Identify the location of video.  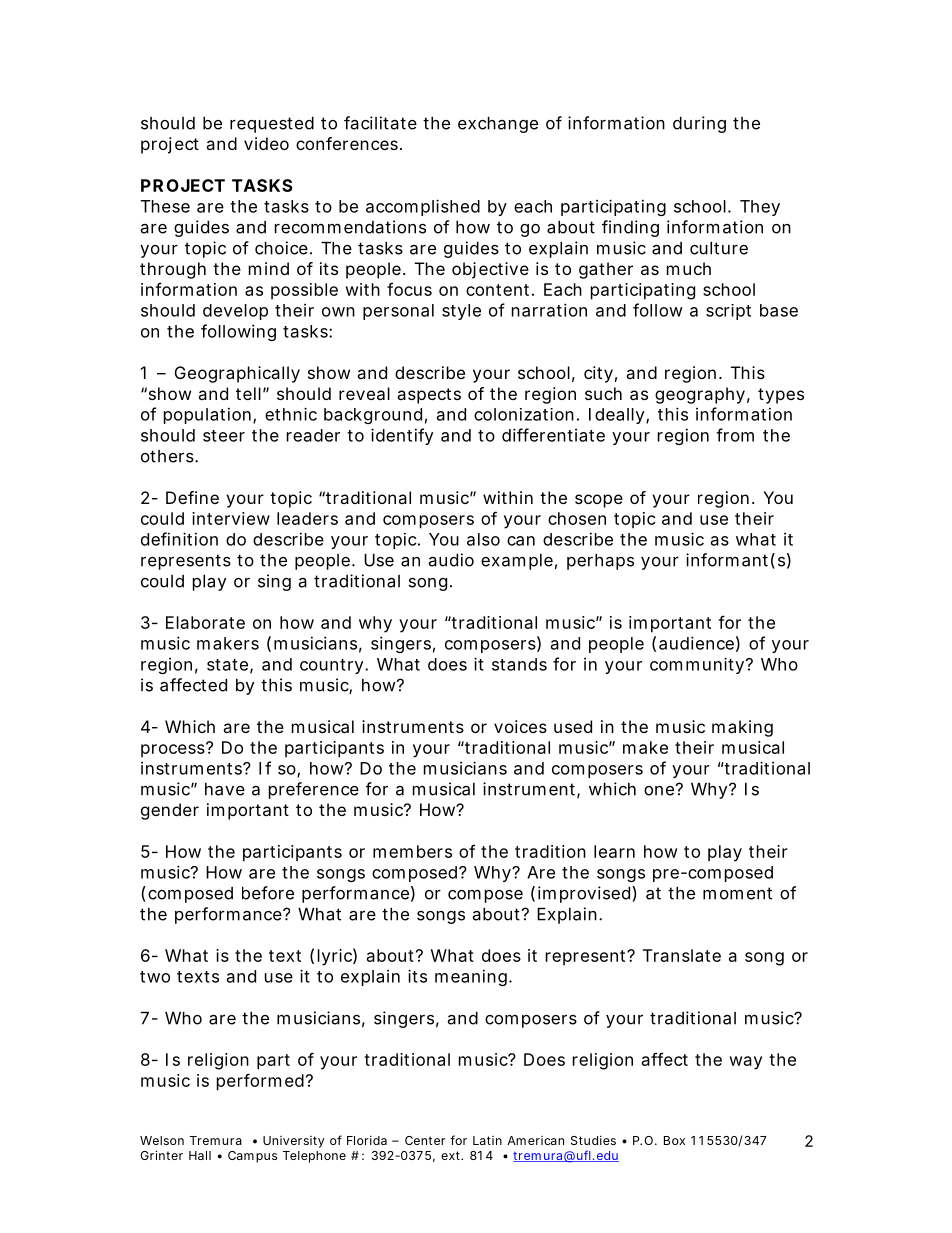
(266, 143).
